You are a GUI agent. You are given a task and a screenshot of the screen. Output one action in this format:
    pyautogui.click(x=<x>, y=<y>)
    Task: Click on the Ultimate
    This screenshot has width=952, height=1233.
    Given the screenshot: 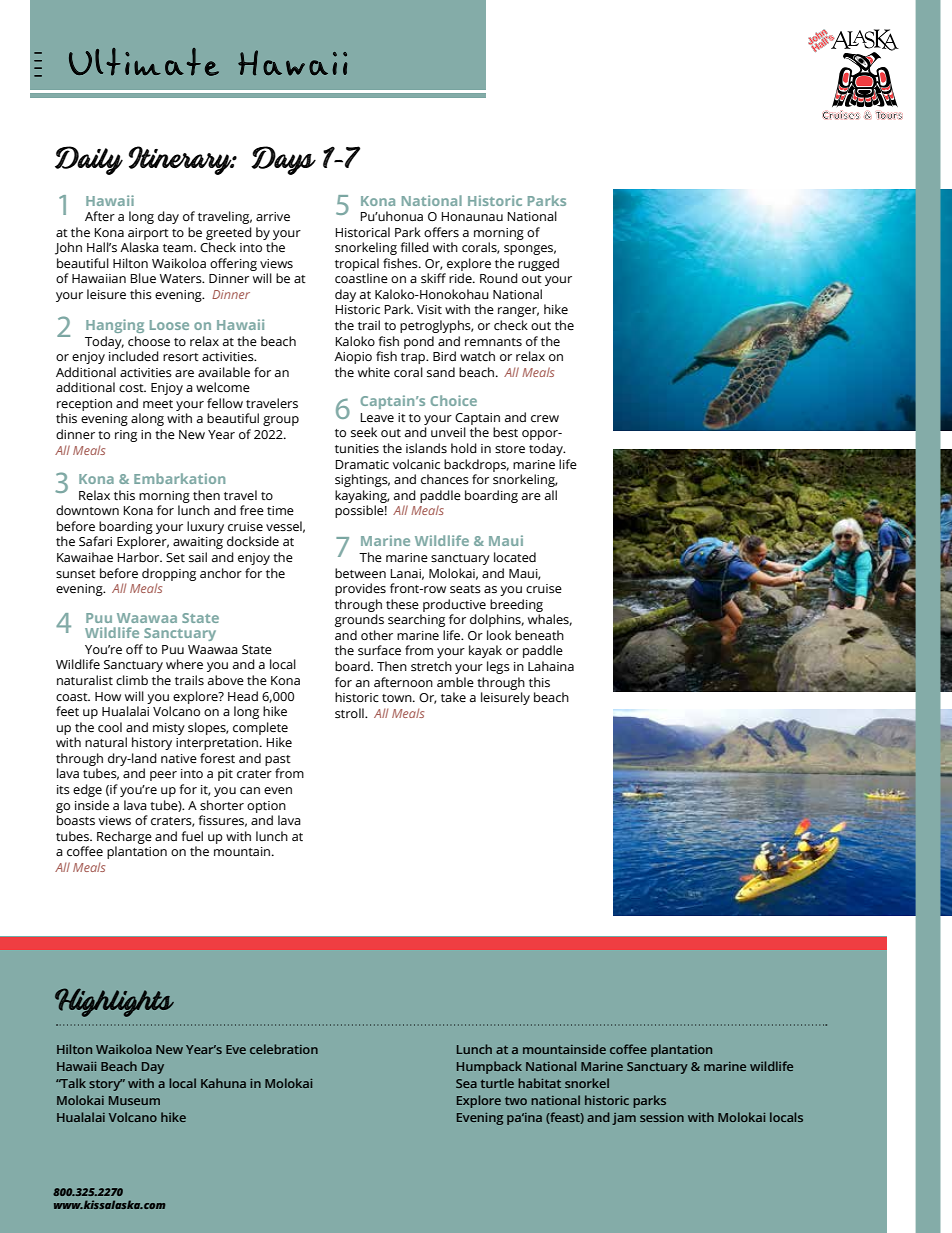 What is the action you would take?
    pyautogui.click(x=144, y=62)
